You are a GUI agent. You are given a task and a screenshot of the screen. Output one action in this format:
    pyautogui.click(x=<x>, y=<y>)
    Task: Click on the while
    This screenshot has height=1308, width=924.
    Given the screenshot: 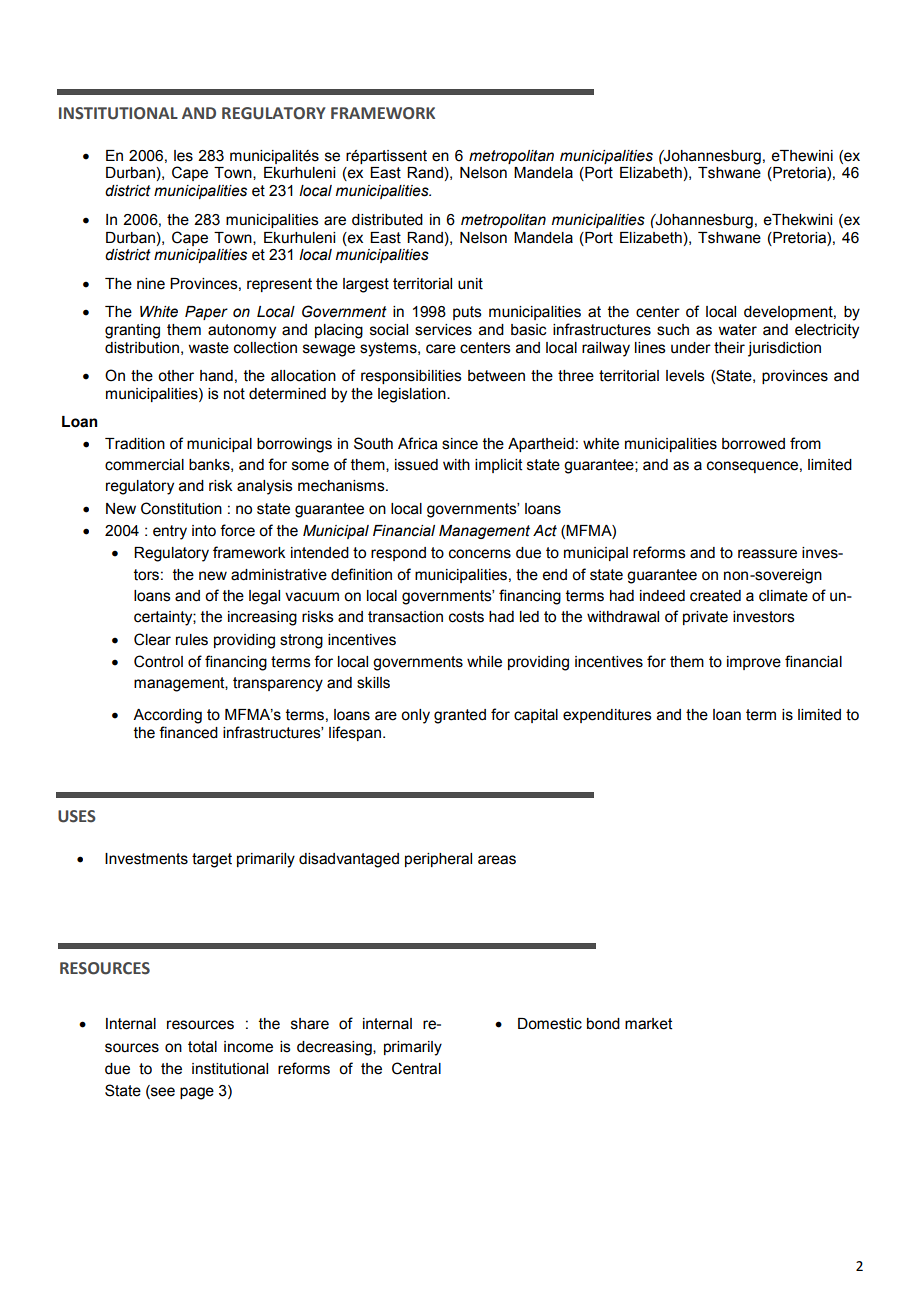 What is the action you would take?
    pyautogui.click(x=484, y=662)
